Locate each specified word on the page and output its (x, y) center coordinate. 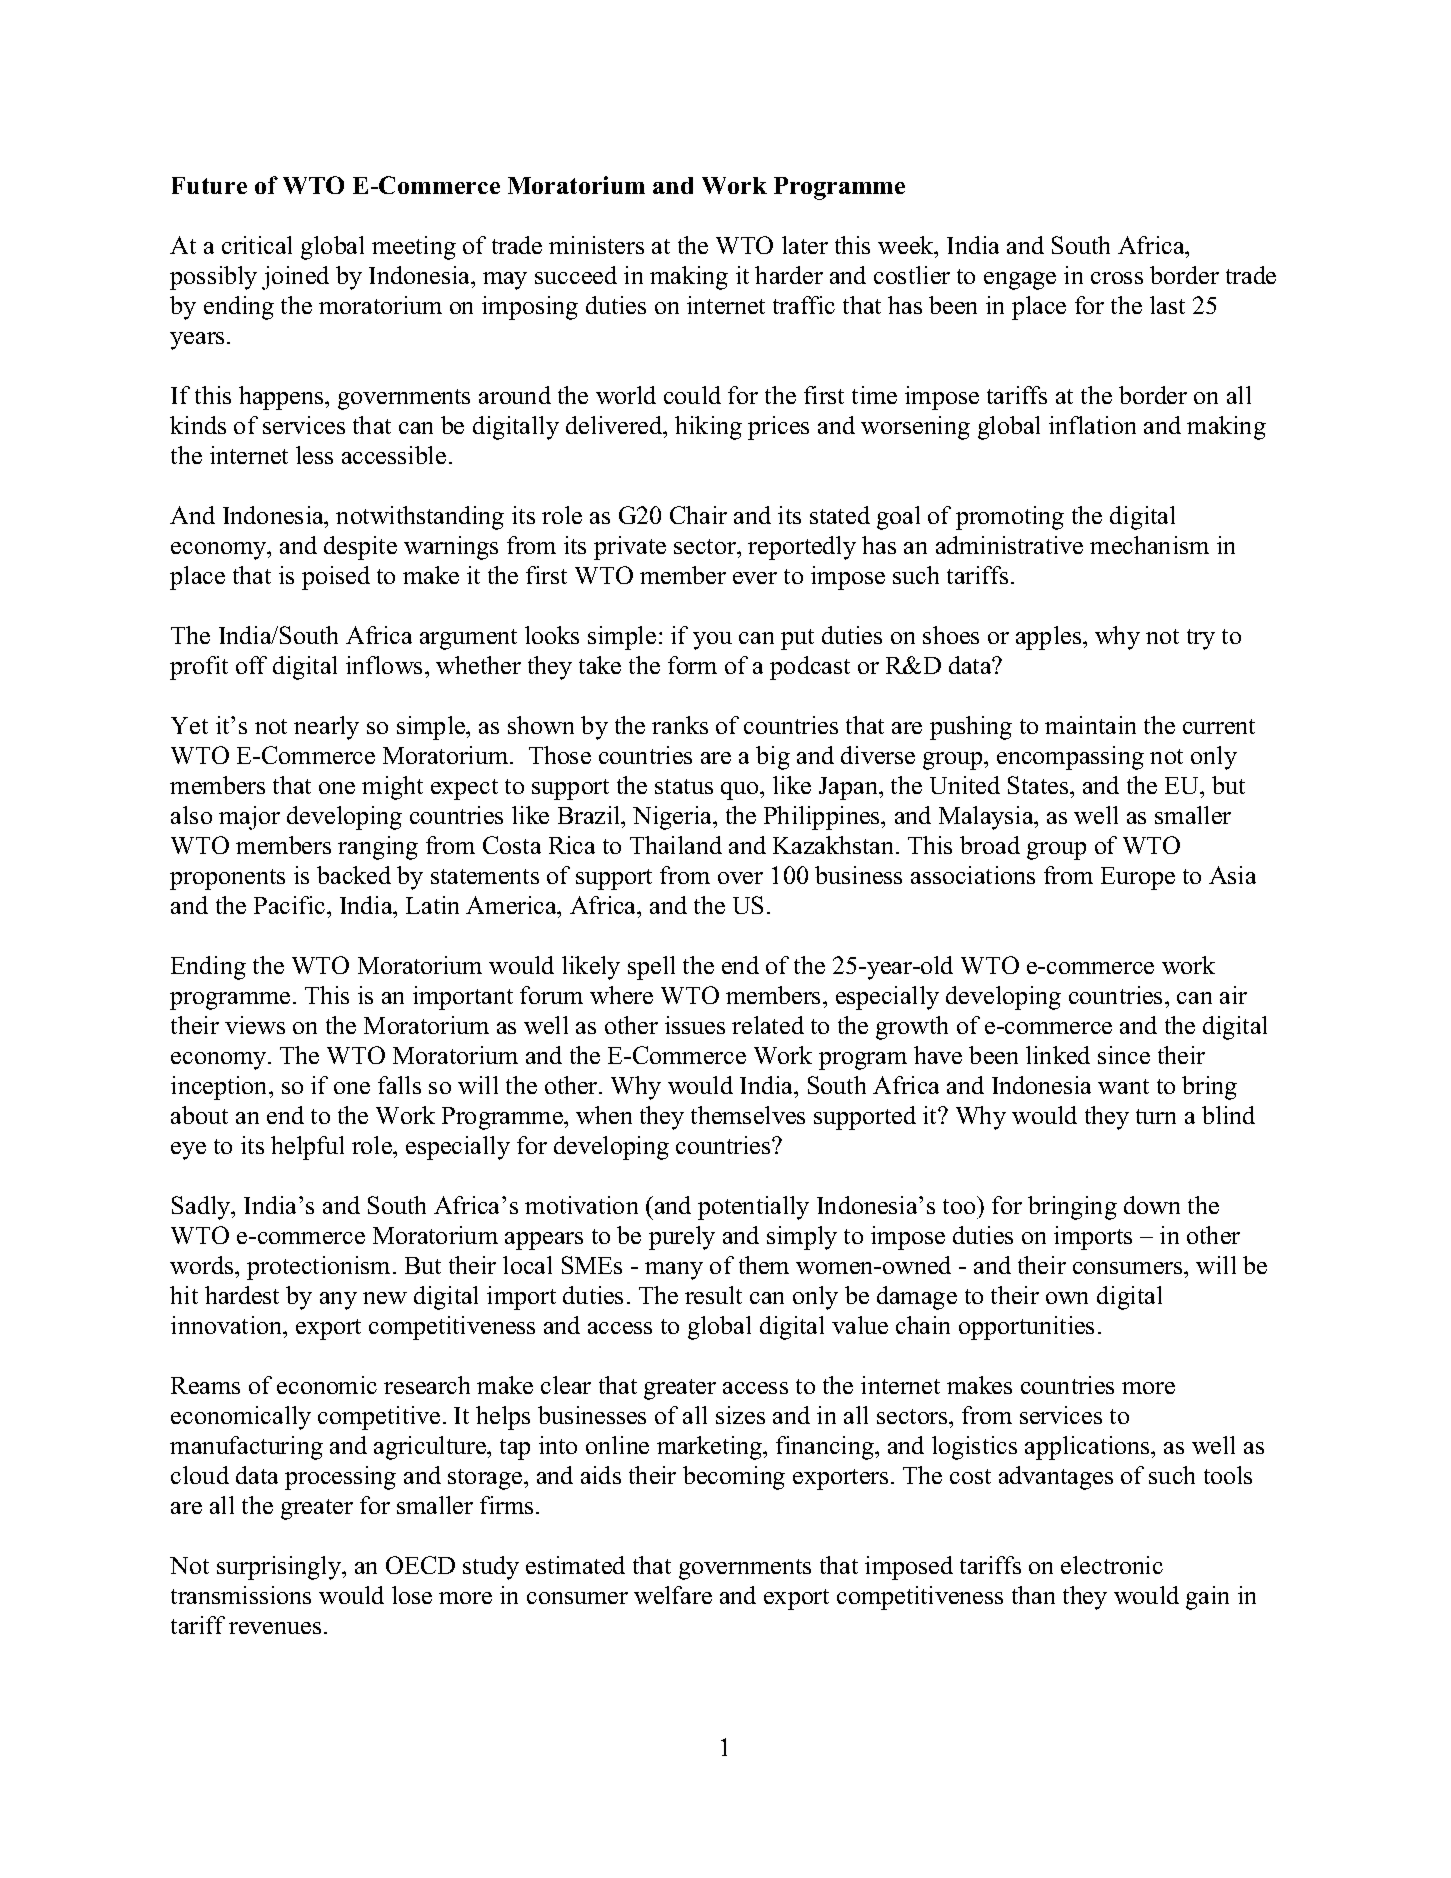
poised (336, 578)
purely (682, 1238)
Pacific (291, 905)
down (1152, 1205)
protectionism (320, 1268)
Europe (1138, 878)
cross (1117, 278)
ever (755, 578)
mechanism (1149, 545)
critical (257, 245)
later (805, 245)
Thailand (676, 845)
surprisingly (280, 1568)
